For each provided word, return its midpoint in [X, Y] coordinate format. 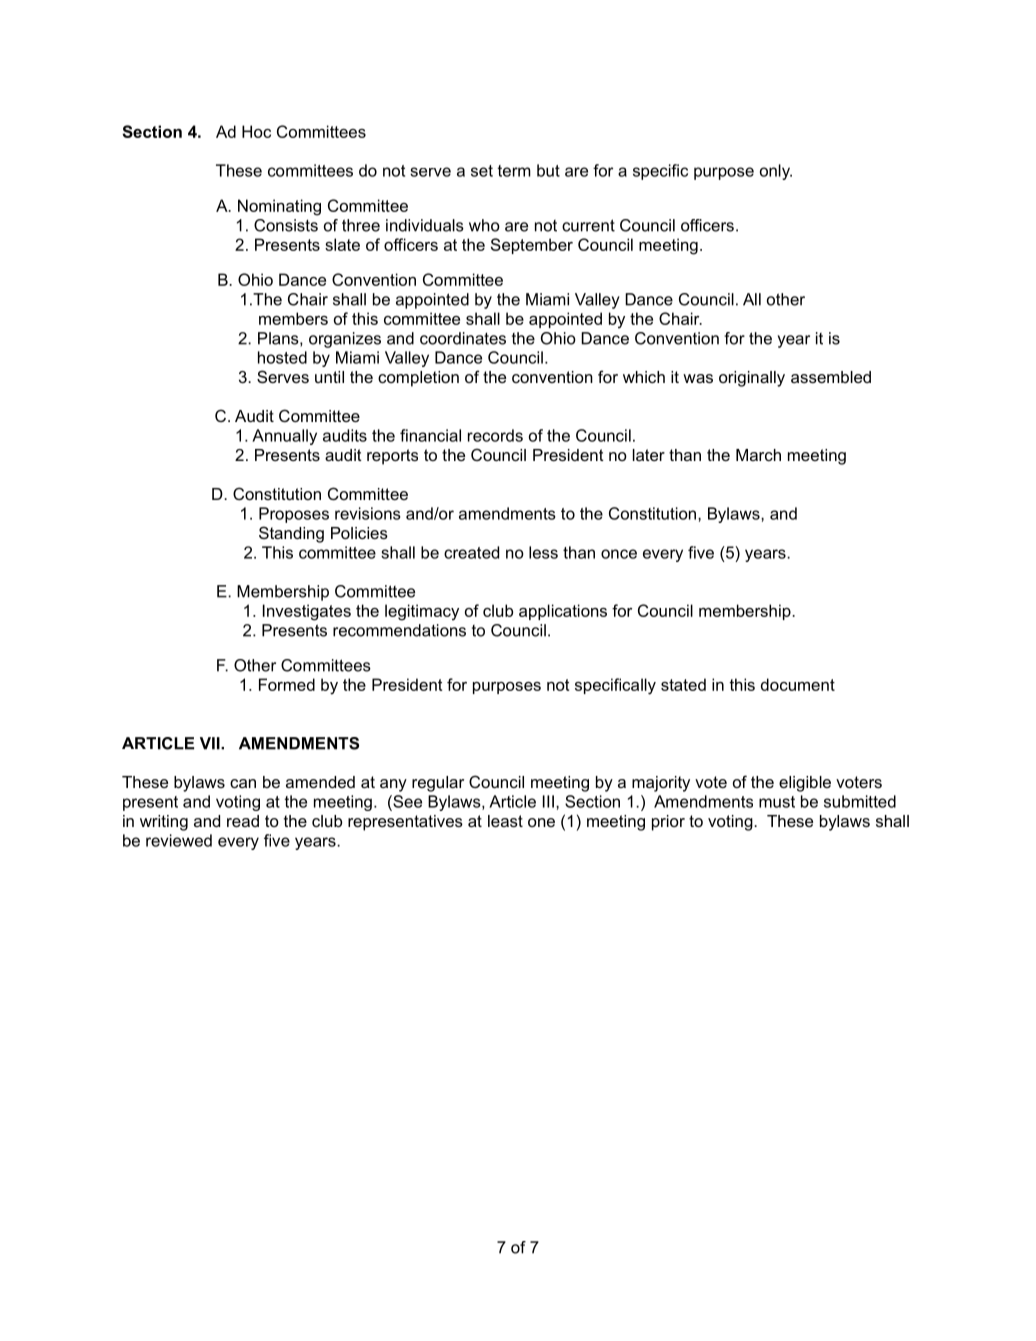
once [619, 554]
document [798, 684]
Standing [291, 534]
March [758, 455]
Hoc [256, 131]
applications [563, 612]
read [243, 821]
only [776, 172]
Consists [286, 225]
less [543, 552]
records [495, 435]
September [532, 246]
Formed [287, 684]
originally [752, 379]
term [514, 171]
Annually [284, 437]
